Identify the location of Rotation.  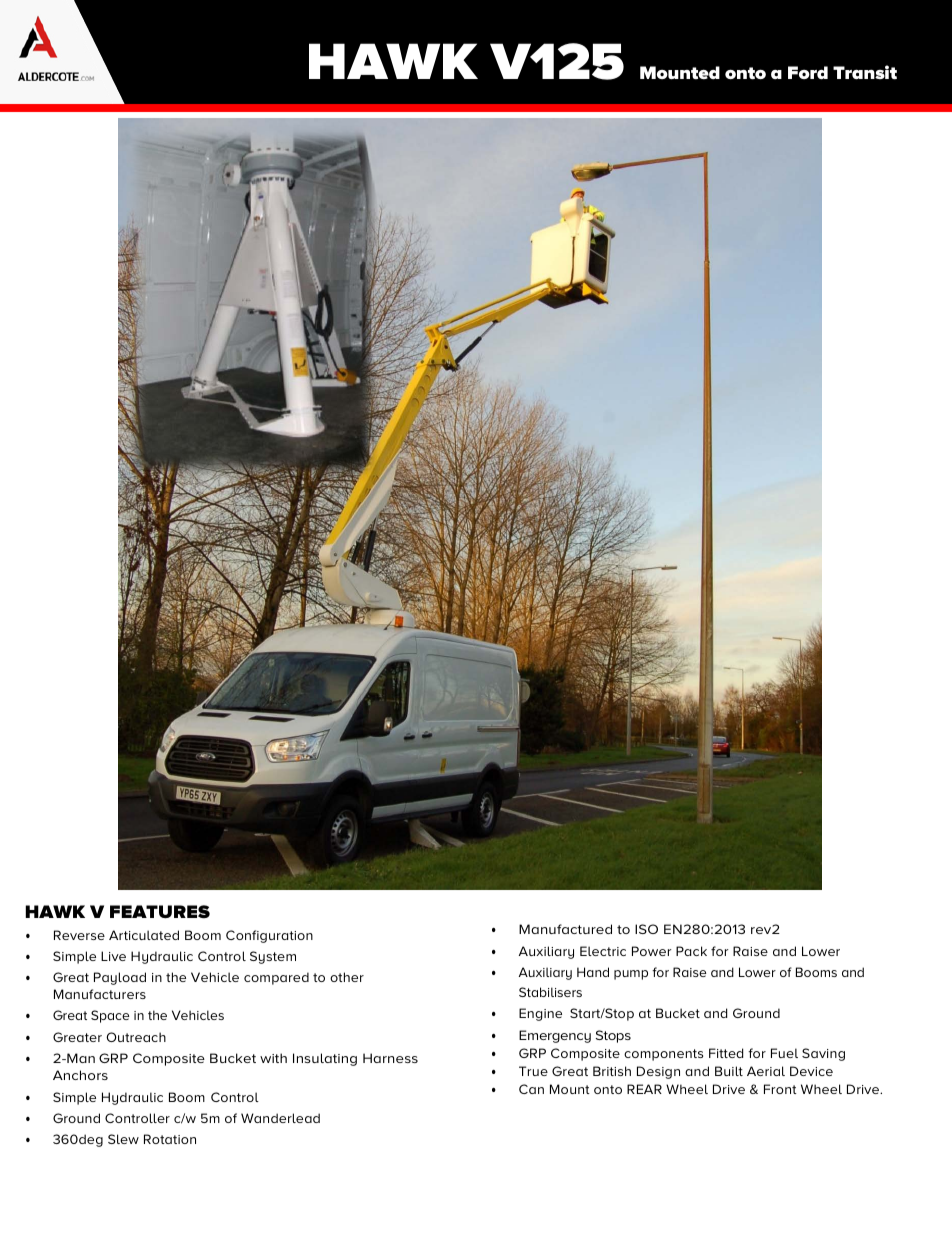
(170, 1139).
